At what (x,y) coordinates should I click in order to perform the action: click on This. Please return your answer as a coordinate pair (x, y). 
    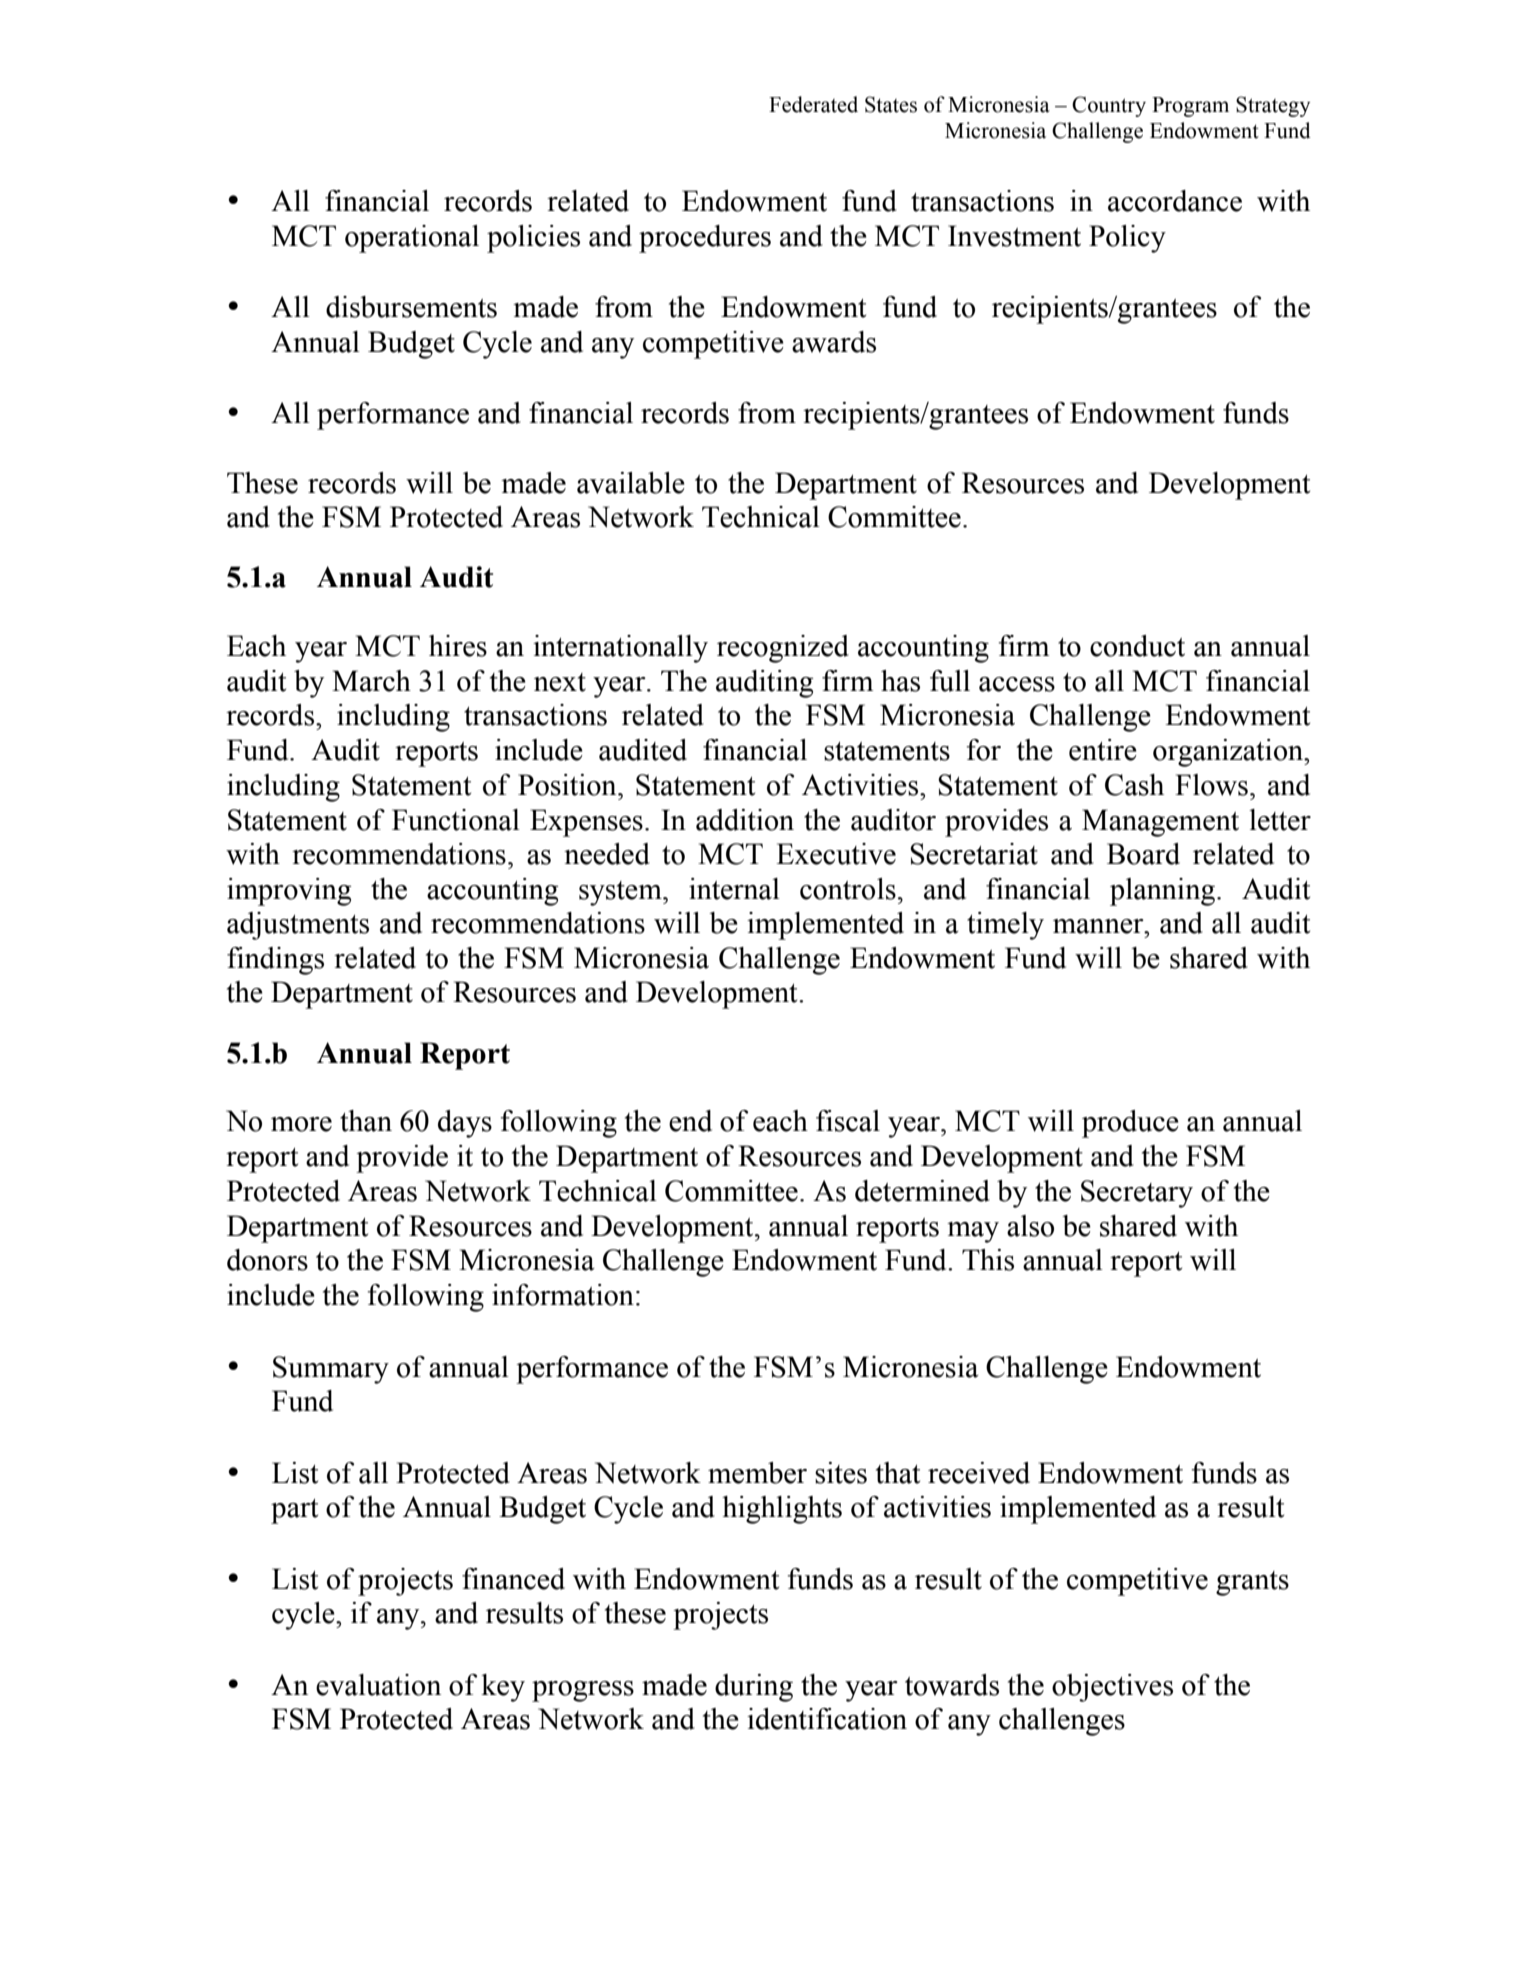
    Looking at the image, I should click on (988, 1260).
